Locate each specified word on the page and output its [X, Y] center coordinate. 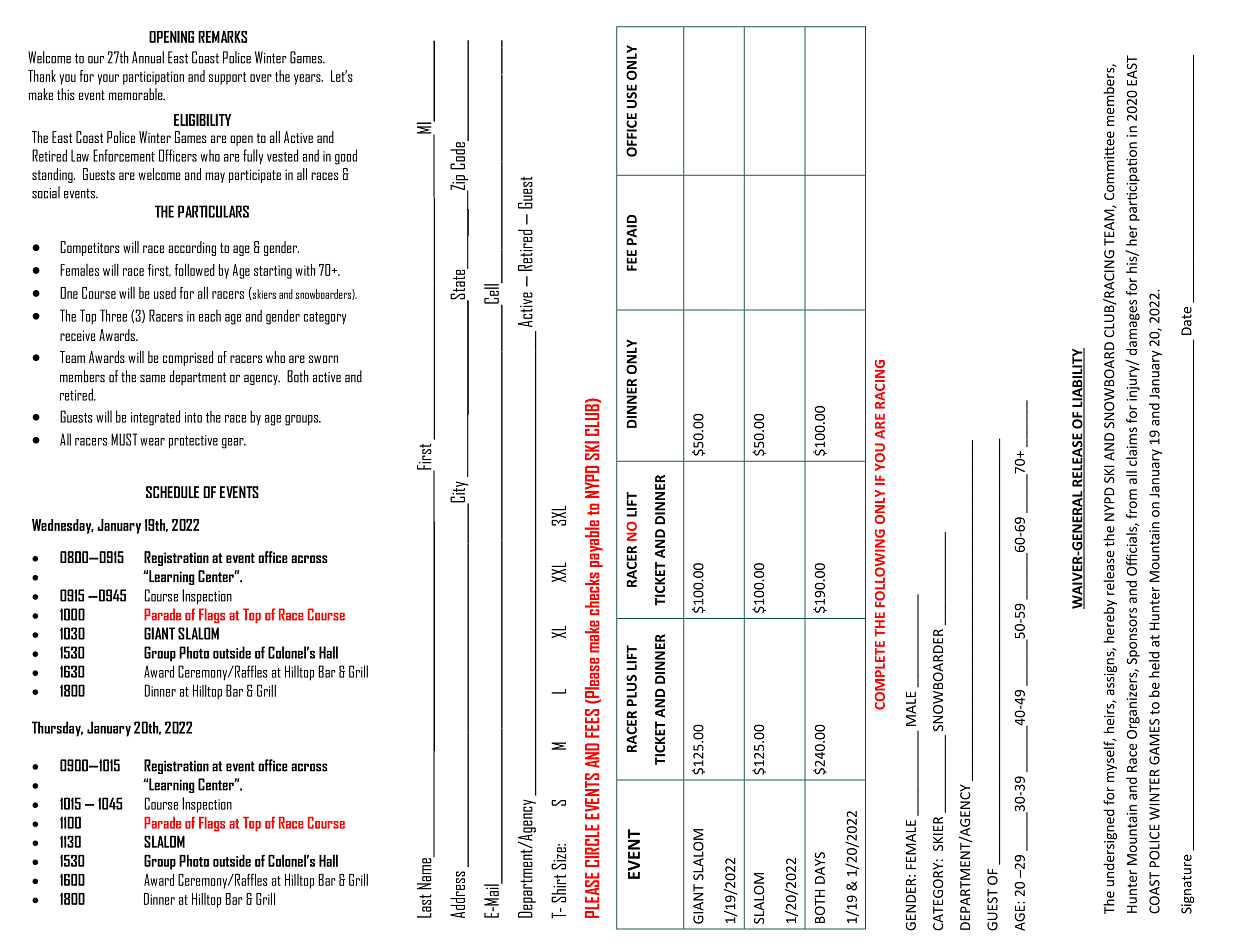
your [108, 79]
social [46, 192]
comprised [188, 358]
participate [255, 176]
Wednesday [63, 526]
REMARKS [222, 37]
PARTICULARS [213, 211]
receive [77, 335]
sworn [323, 359]
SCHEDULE [172, 492]
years [308, 79]
